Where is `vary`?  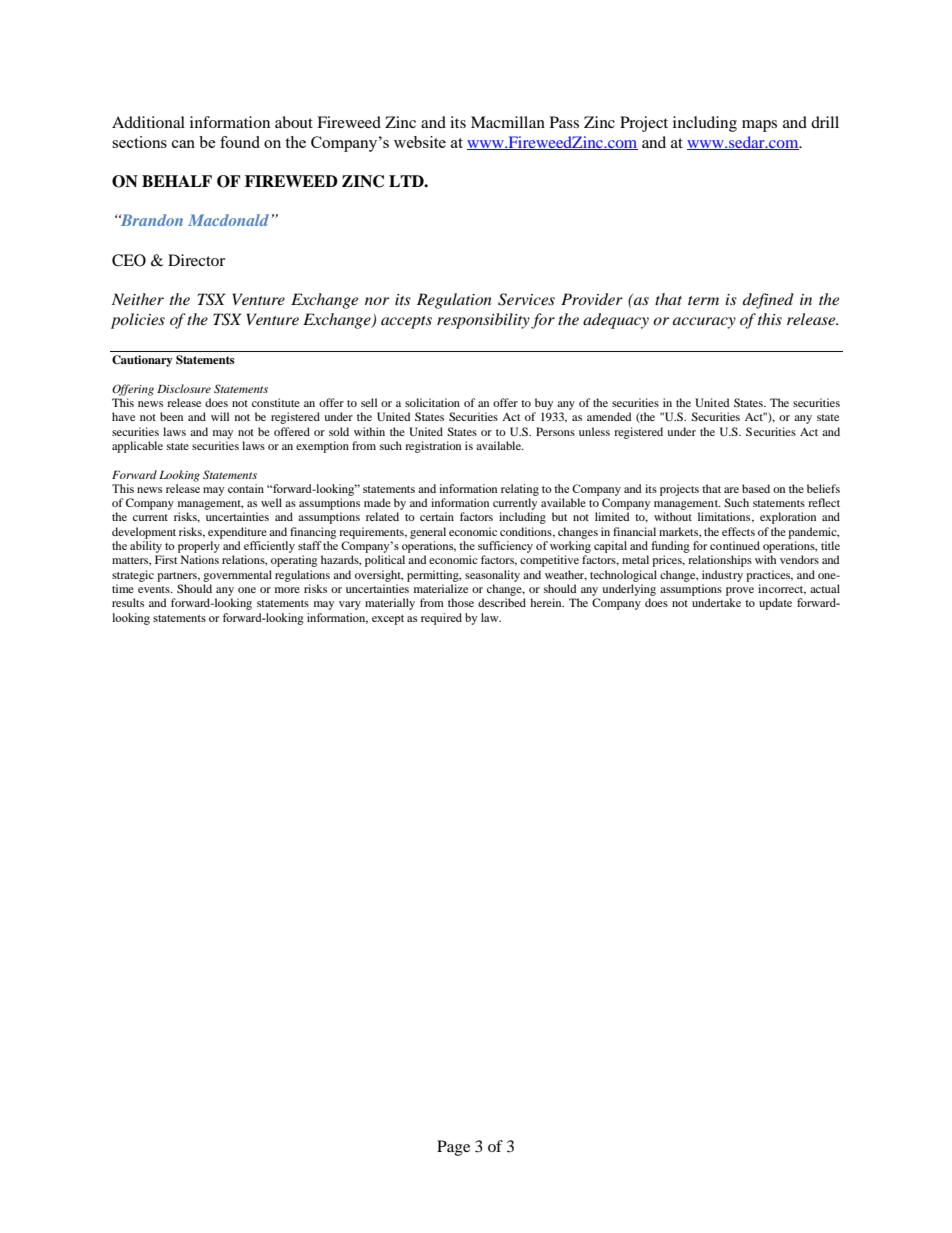
vary is located at coordinates (350, 605).
